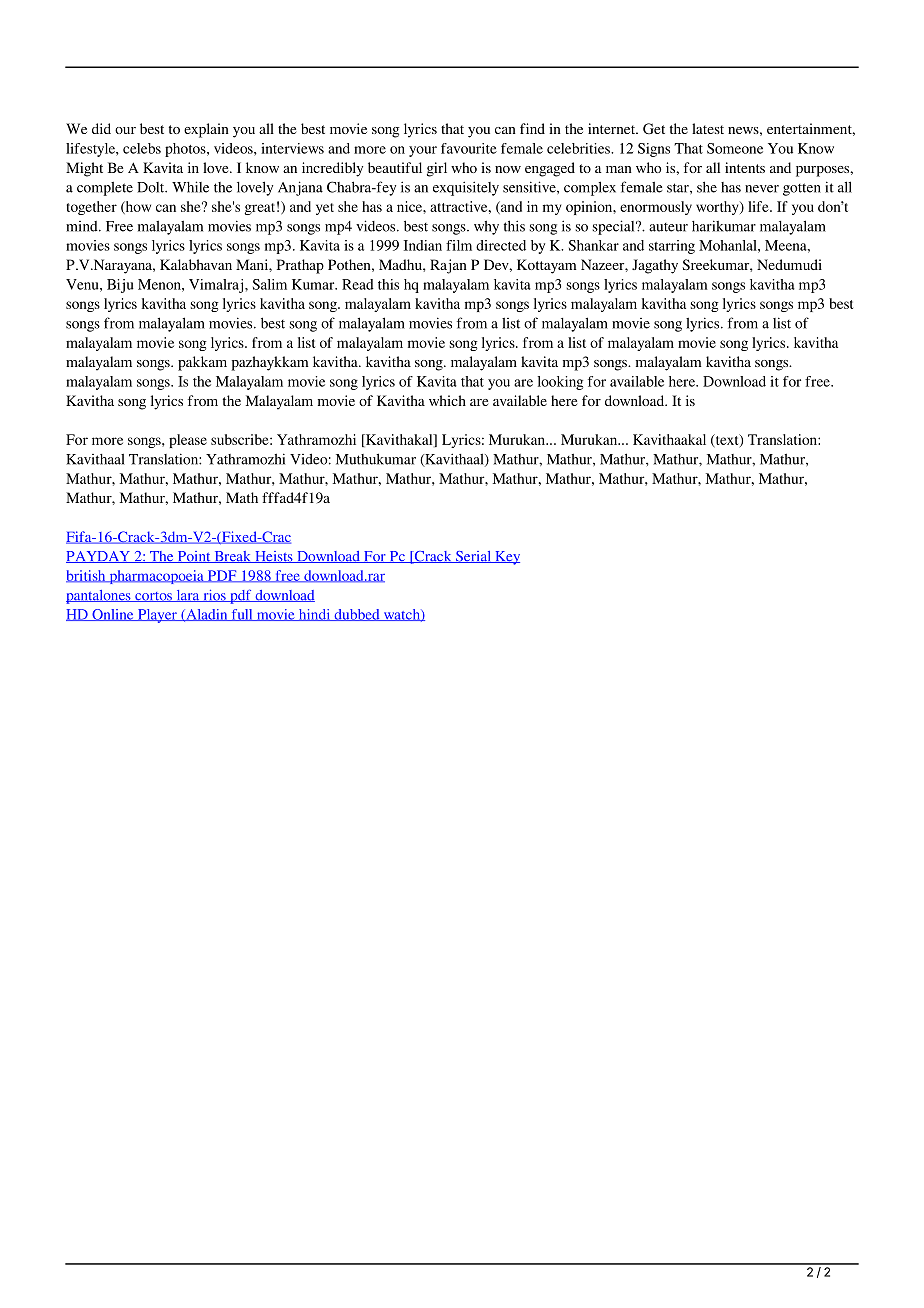 The image size is (924, 1308). Describe the element at coordinates (188, 441) in the image. I see `please` at that location.
